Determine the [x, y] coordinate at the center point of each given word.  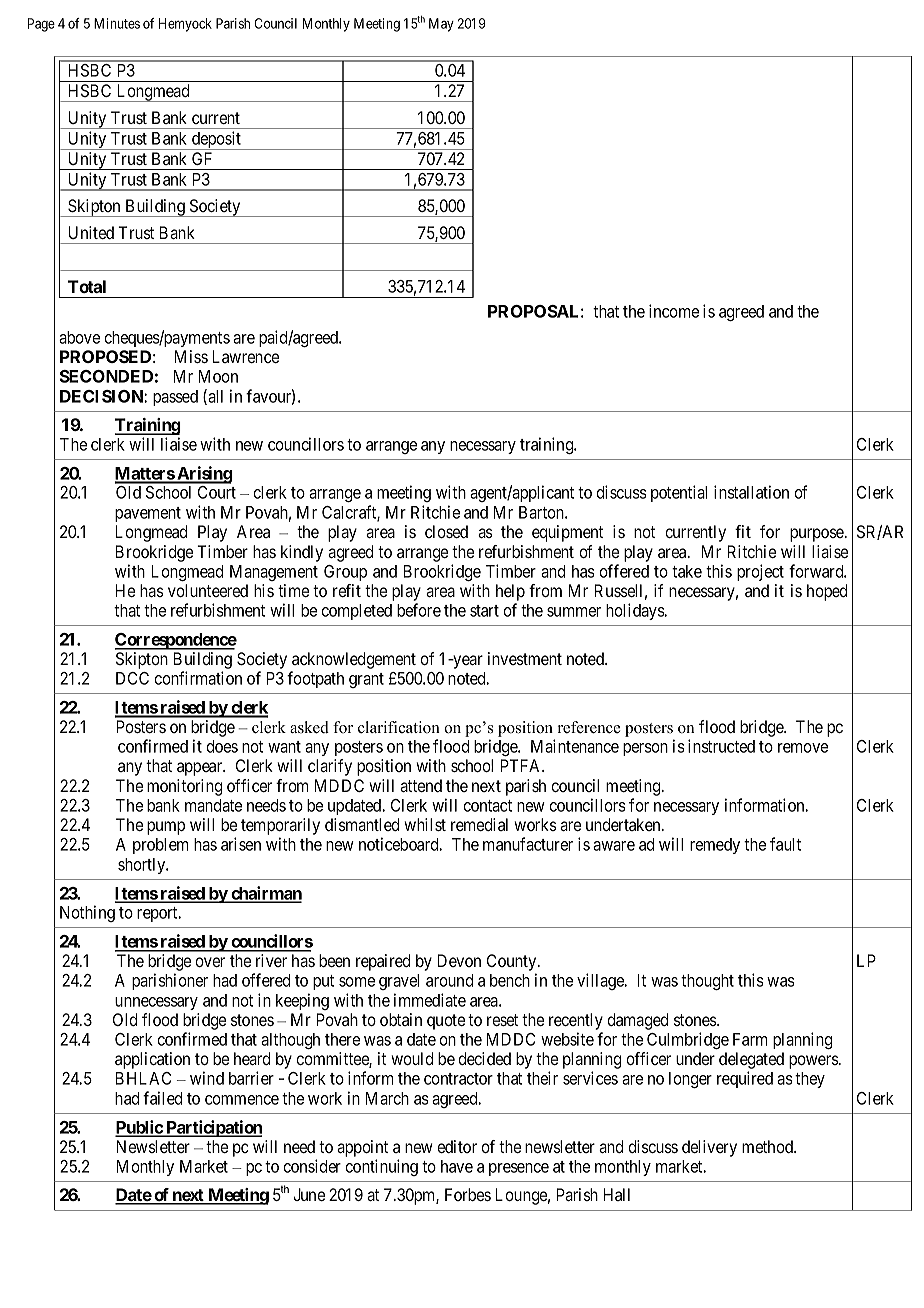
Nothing [87, 913]
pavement [148, 514]
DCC [132, 678]
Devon [459, 960]
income [674, 311]
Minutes [117, 23]
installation [751, 492]
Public [139, 1128]
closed [446, 531]
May [441, 25]
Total [87, 286]
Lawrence [246, 356]
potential [679, 493]
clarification [399, 727]
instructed [721, 746]
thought [707, 982]
